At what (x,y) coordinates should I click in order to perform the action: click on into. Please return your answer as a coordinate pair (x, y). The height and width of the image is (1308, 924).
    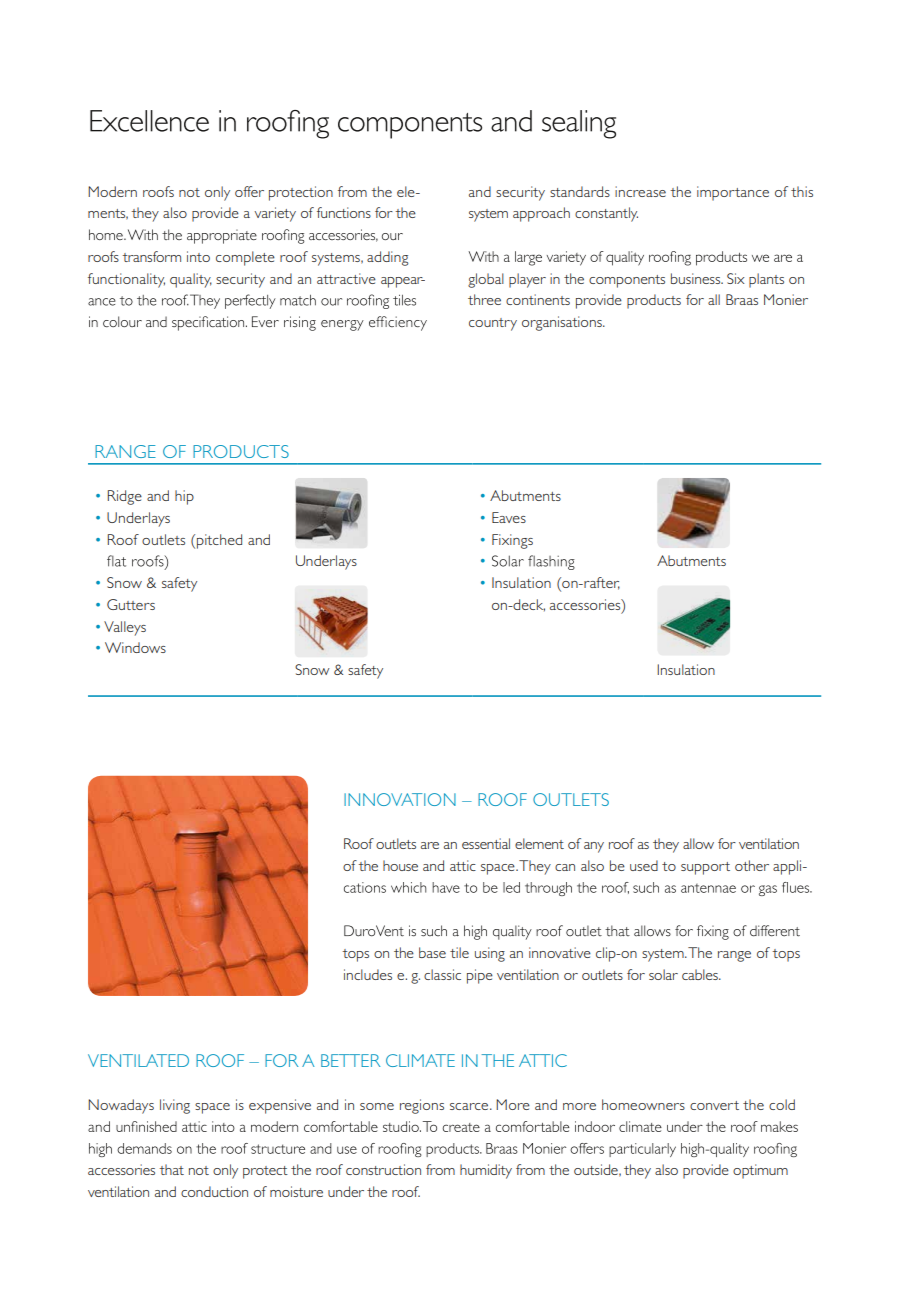
    Looking at the image, I should click on (198, 256).
